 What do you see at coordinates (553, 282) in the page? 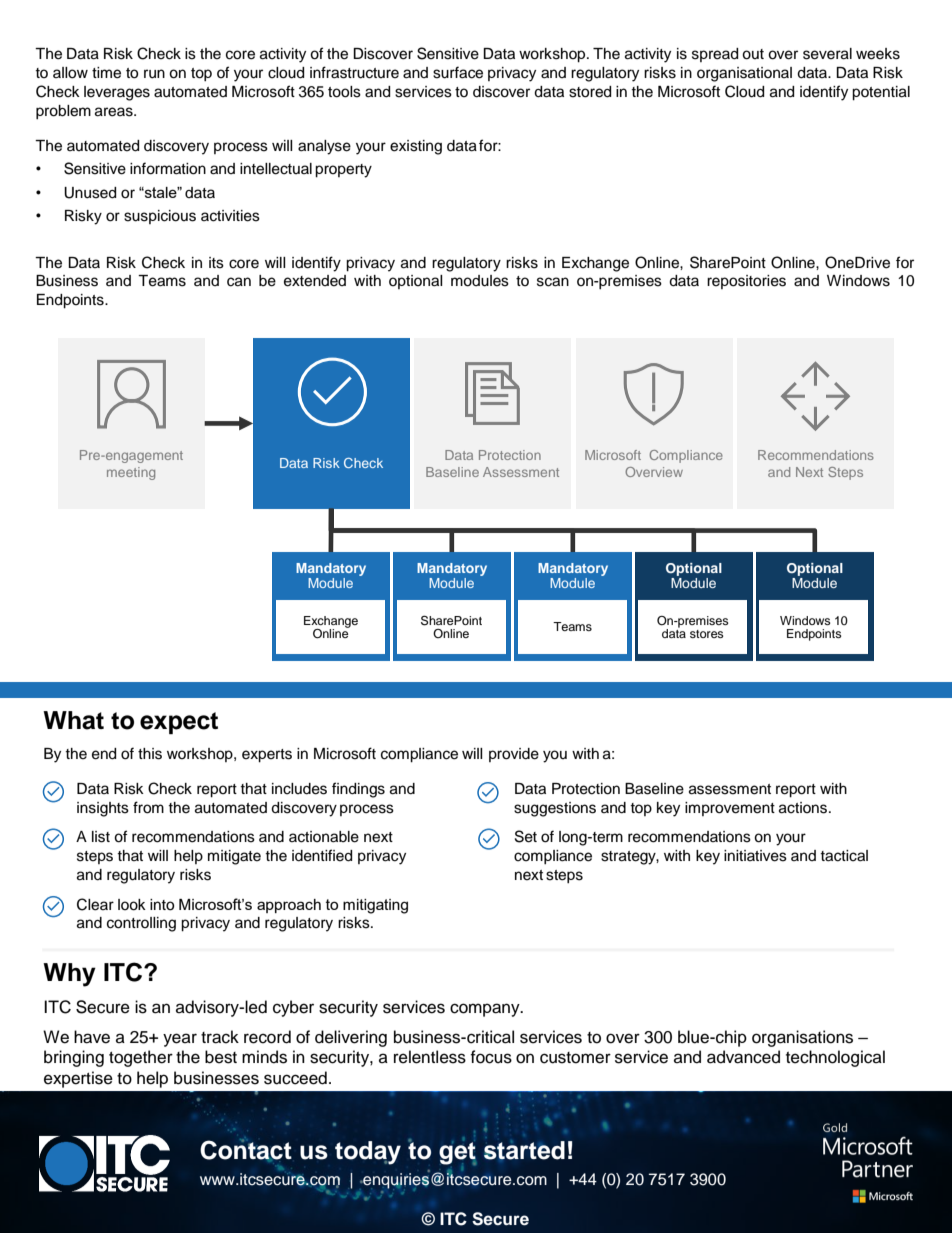
I see `scan` at bounding box center [553, 282].
